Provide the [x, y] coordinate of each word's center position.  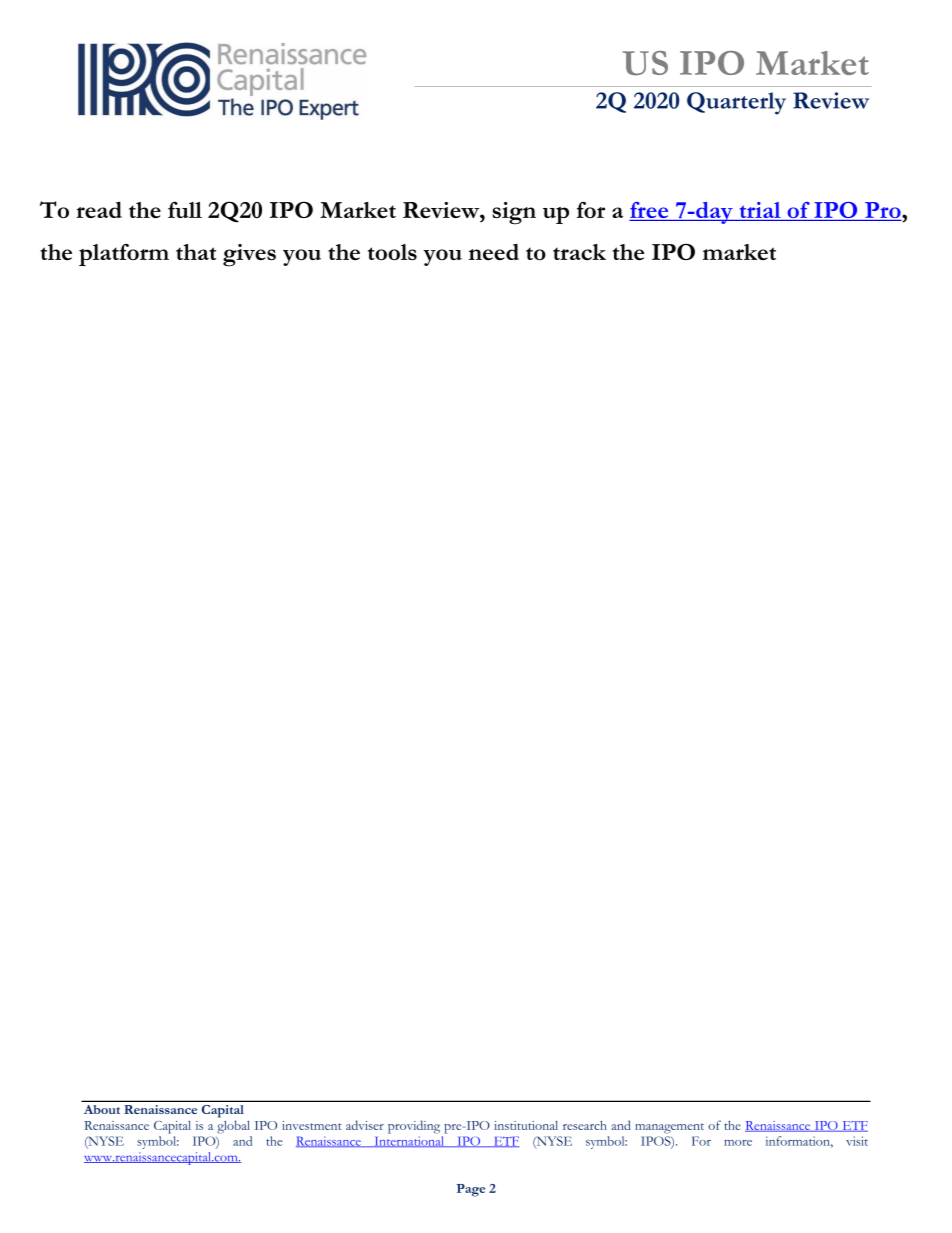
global [233, 1127]
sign [514, 213]
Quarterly [736, 103]
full [185, 209]
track [579, 252]
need [494, 252]
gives [249, 255]
